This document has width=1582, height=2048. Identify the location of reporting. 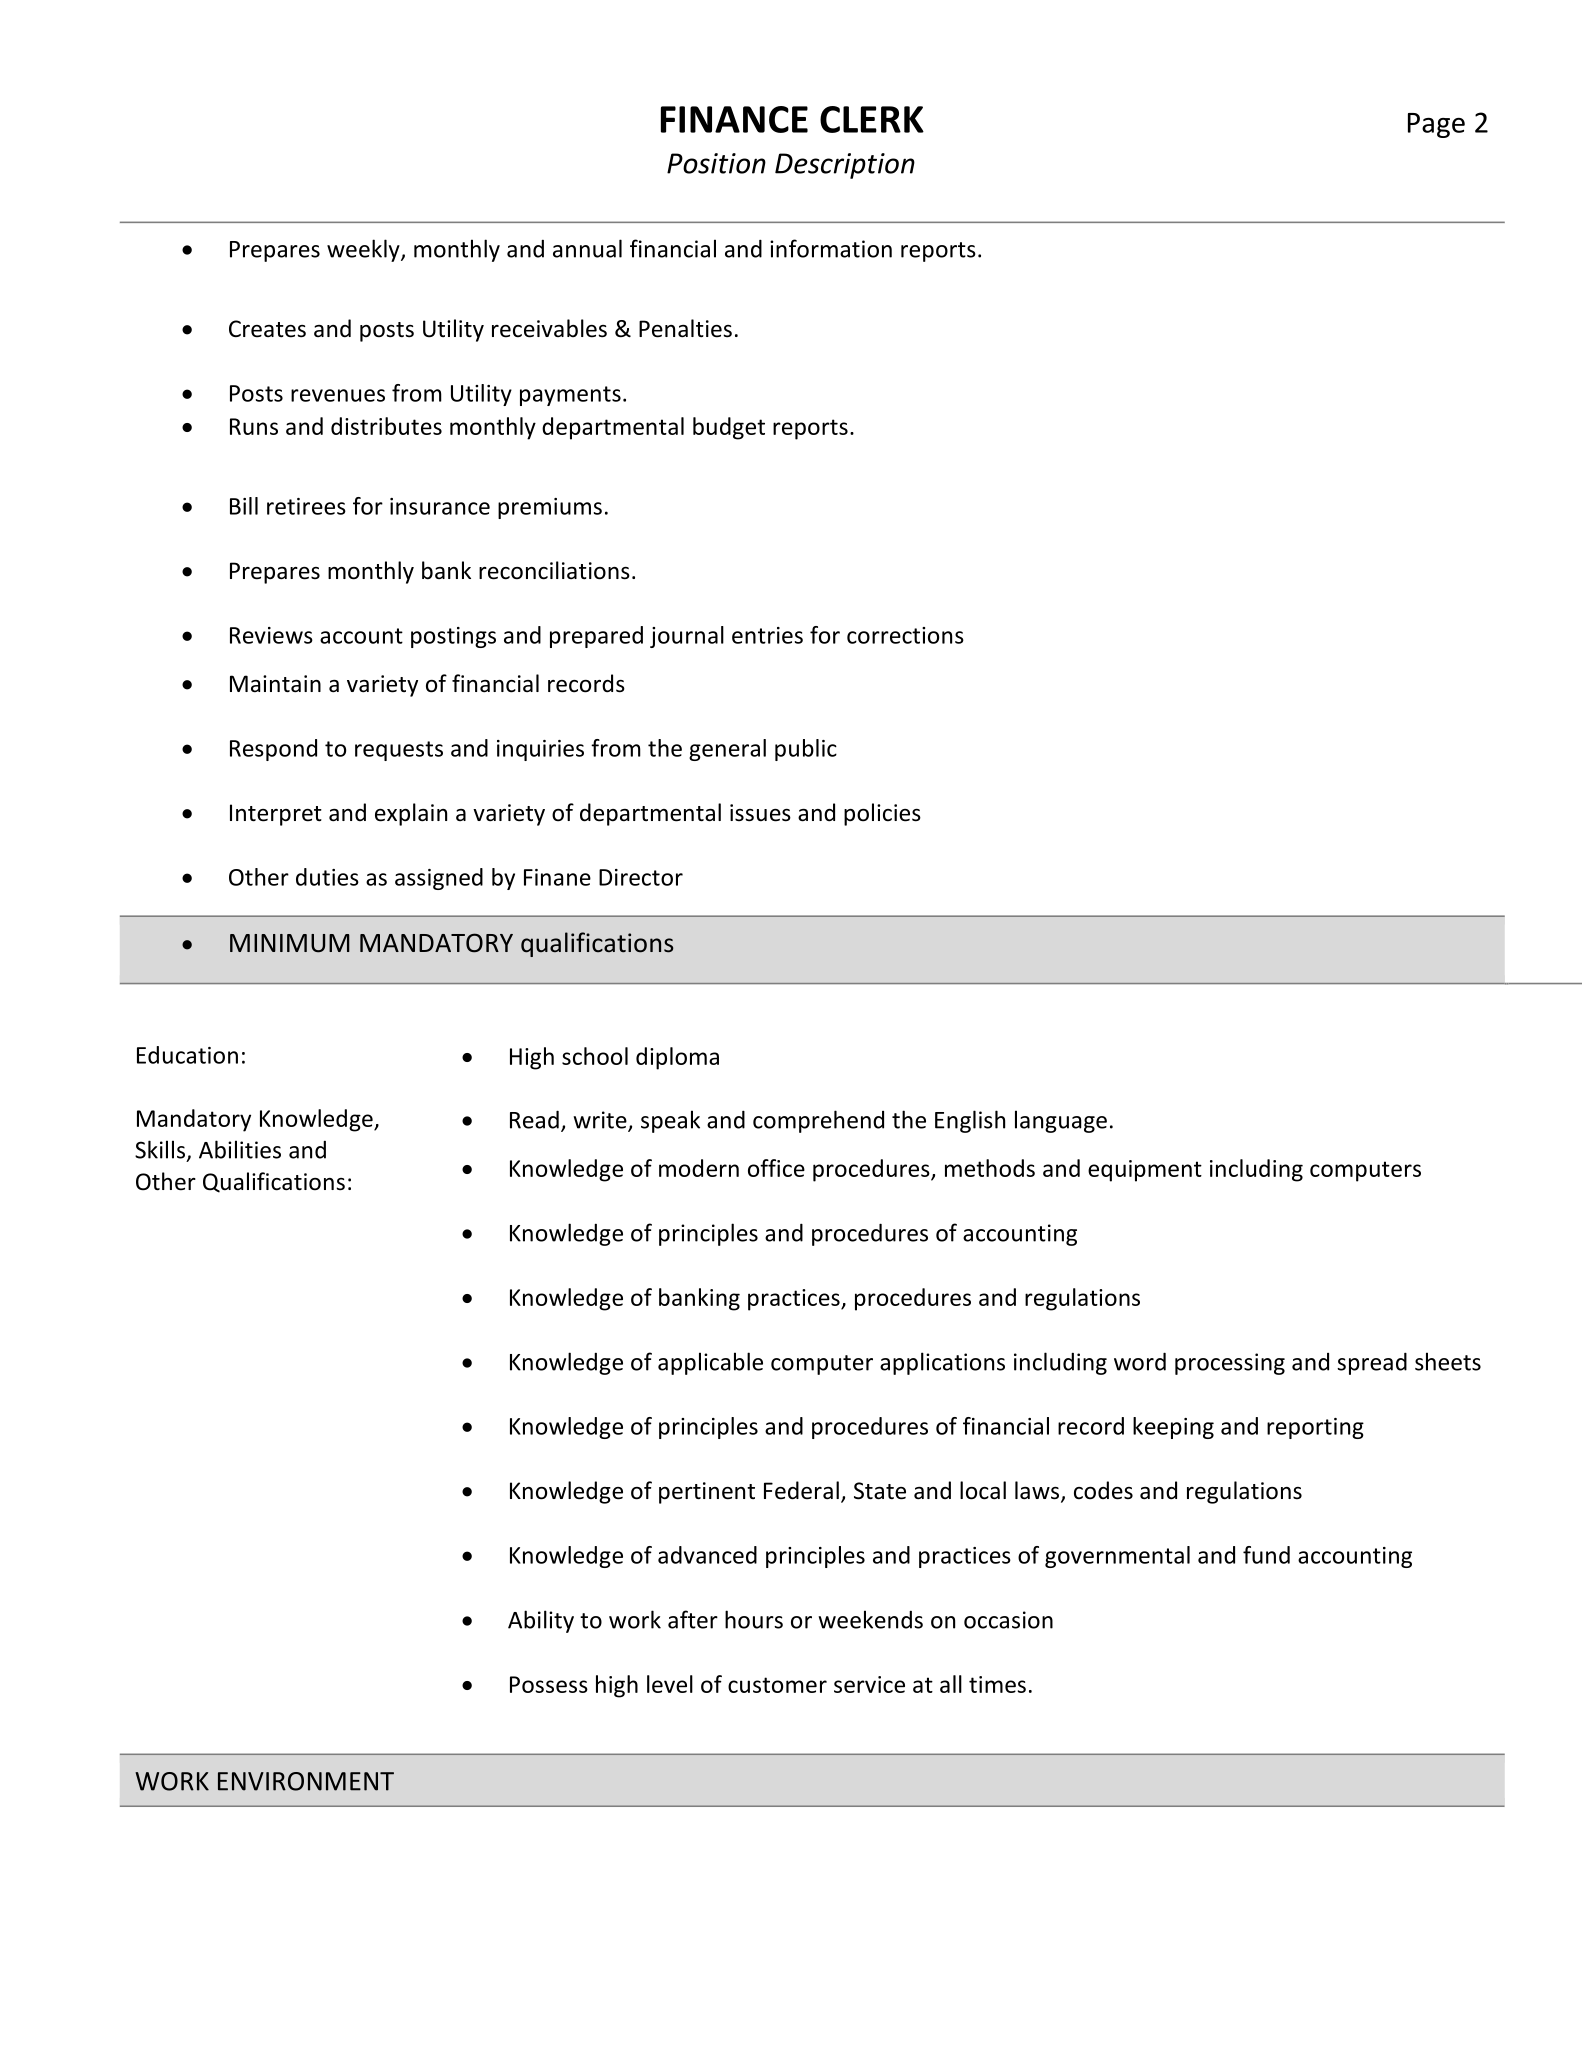
(1315, 1428).
